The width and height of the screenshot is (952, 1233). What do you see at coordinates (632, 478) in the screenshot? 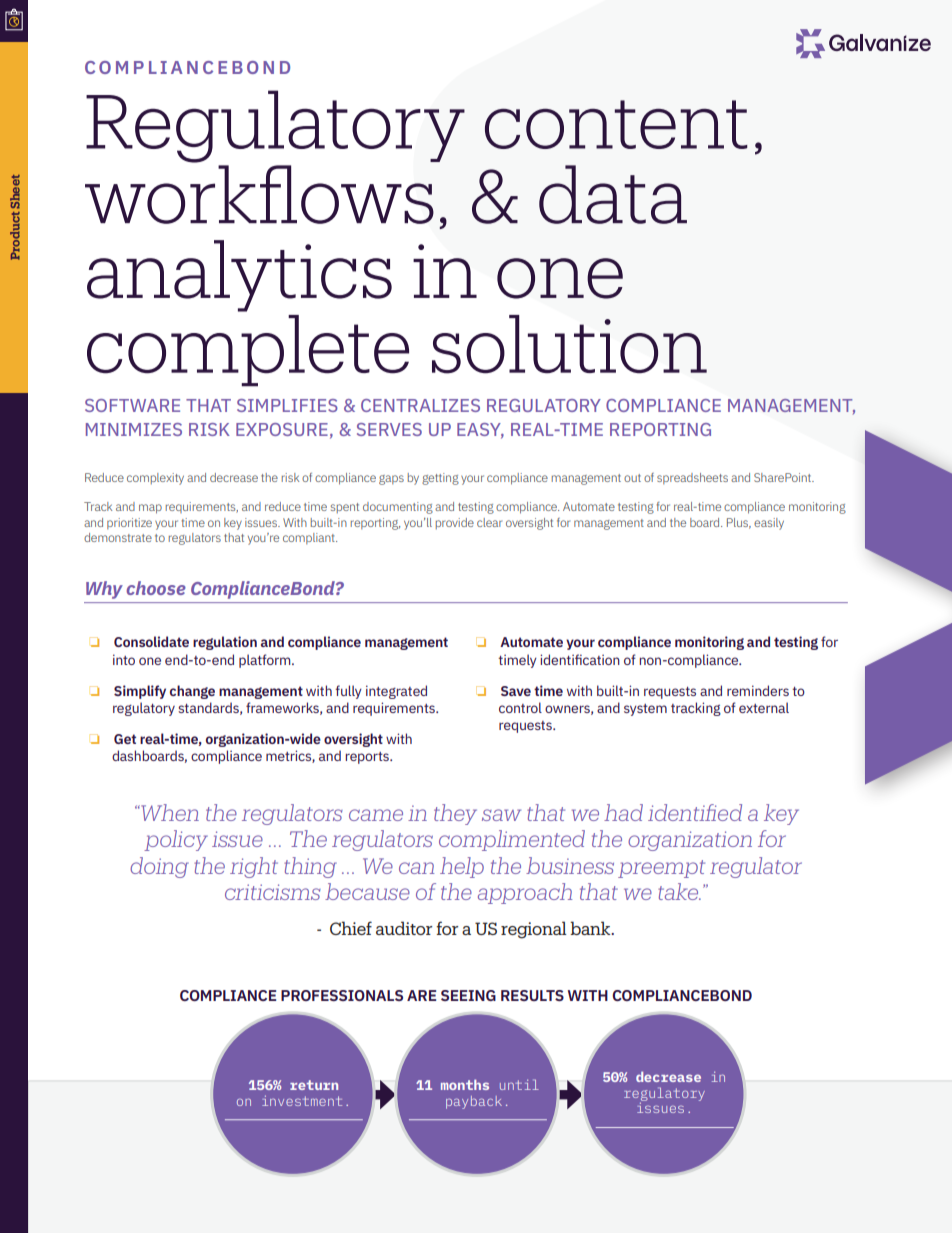
I see `out` at bounding box center [632, 478].
